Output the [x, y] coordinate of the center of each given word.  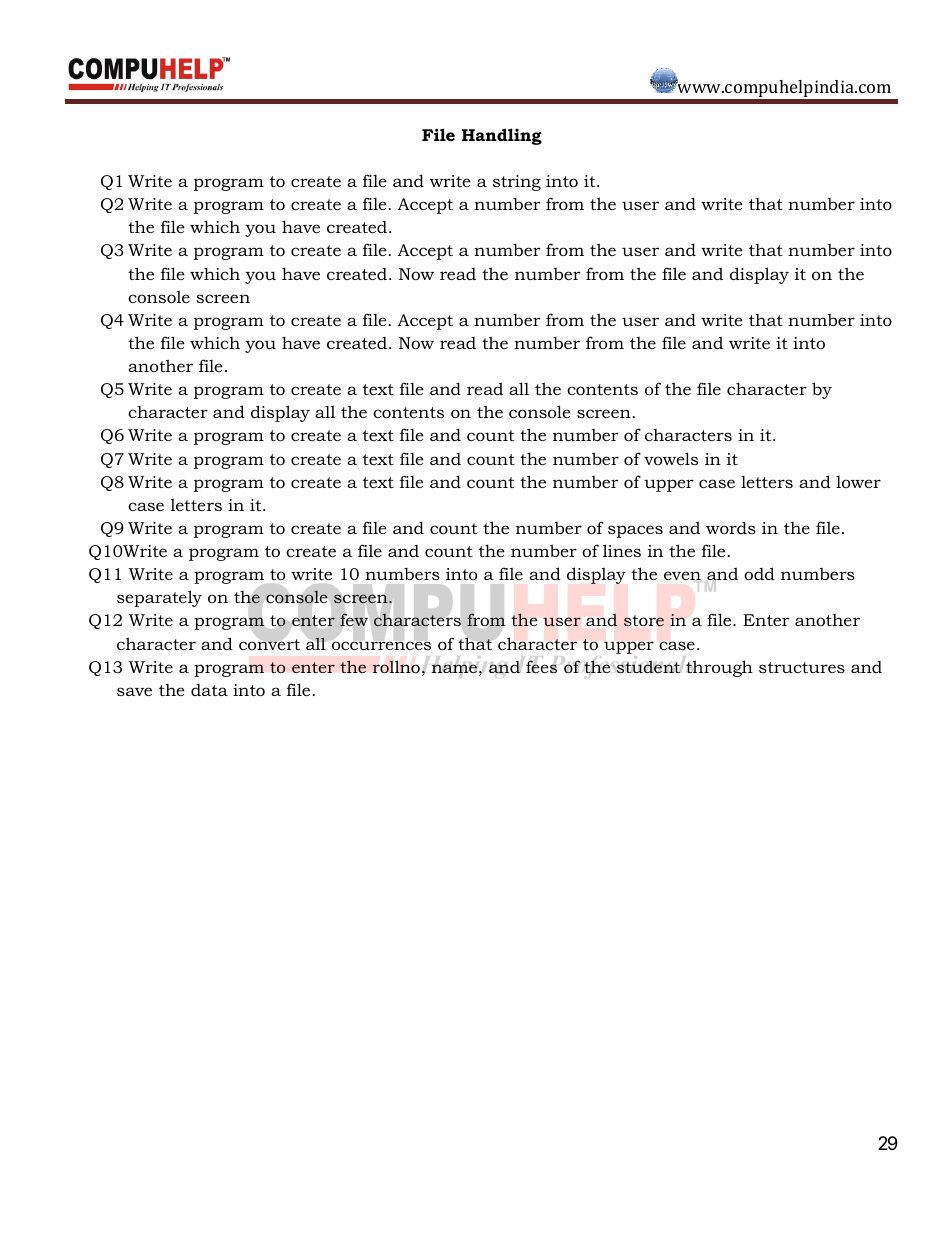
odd [759, 573]
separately [159, 598]
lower [858, 482]
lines [622, 550]
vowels [671, 458]
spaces [635, 531]
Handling [502, 136]
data [209, 690]
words [731, 527]
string [517, 183]
